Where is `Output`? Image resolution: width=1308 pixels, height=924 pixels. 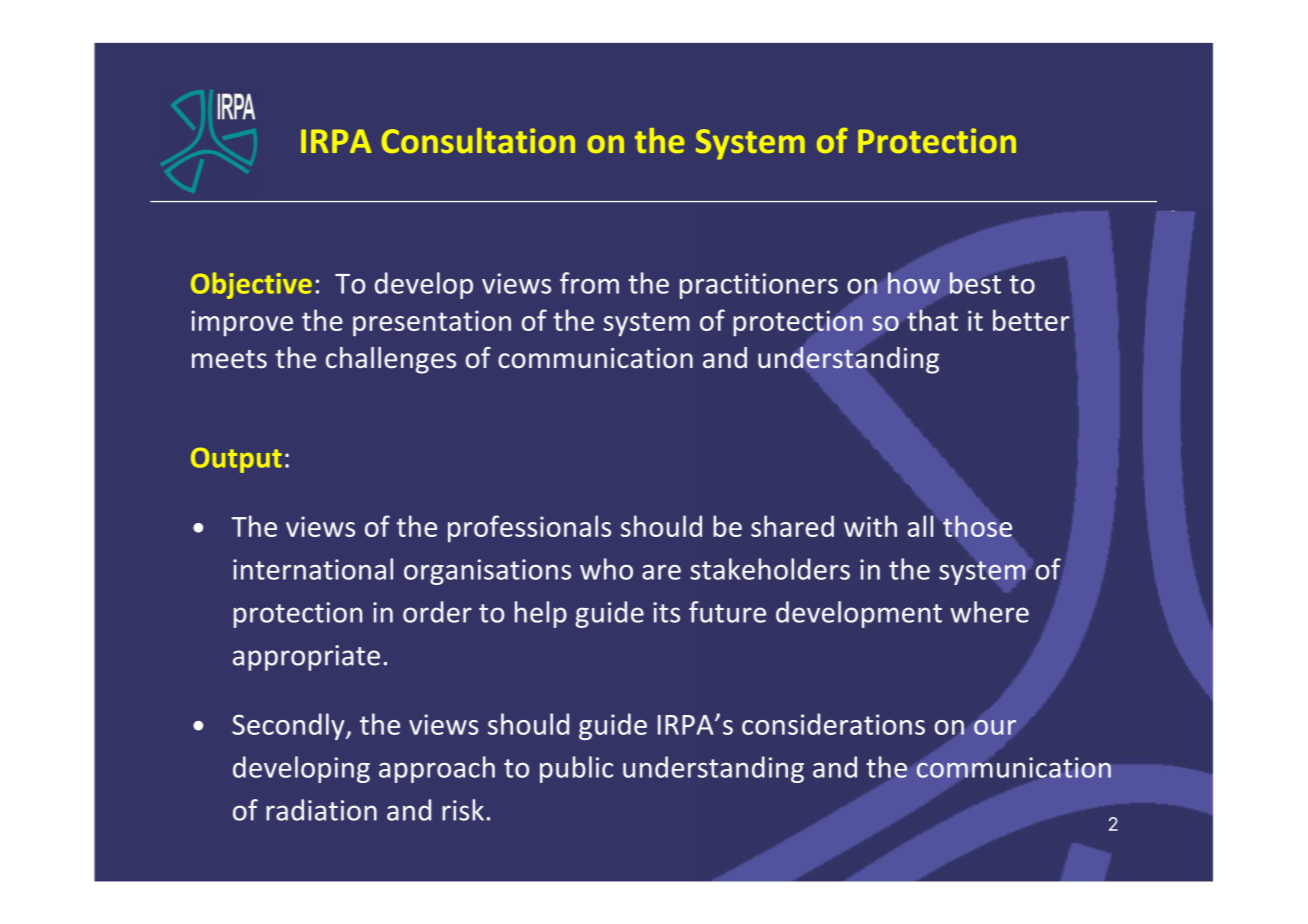 Output is located at coordinates (236, 460).
